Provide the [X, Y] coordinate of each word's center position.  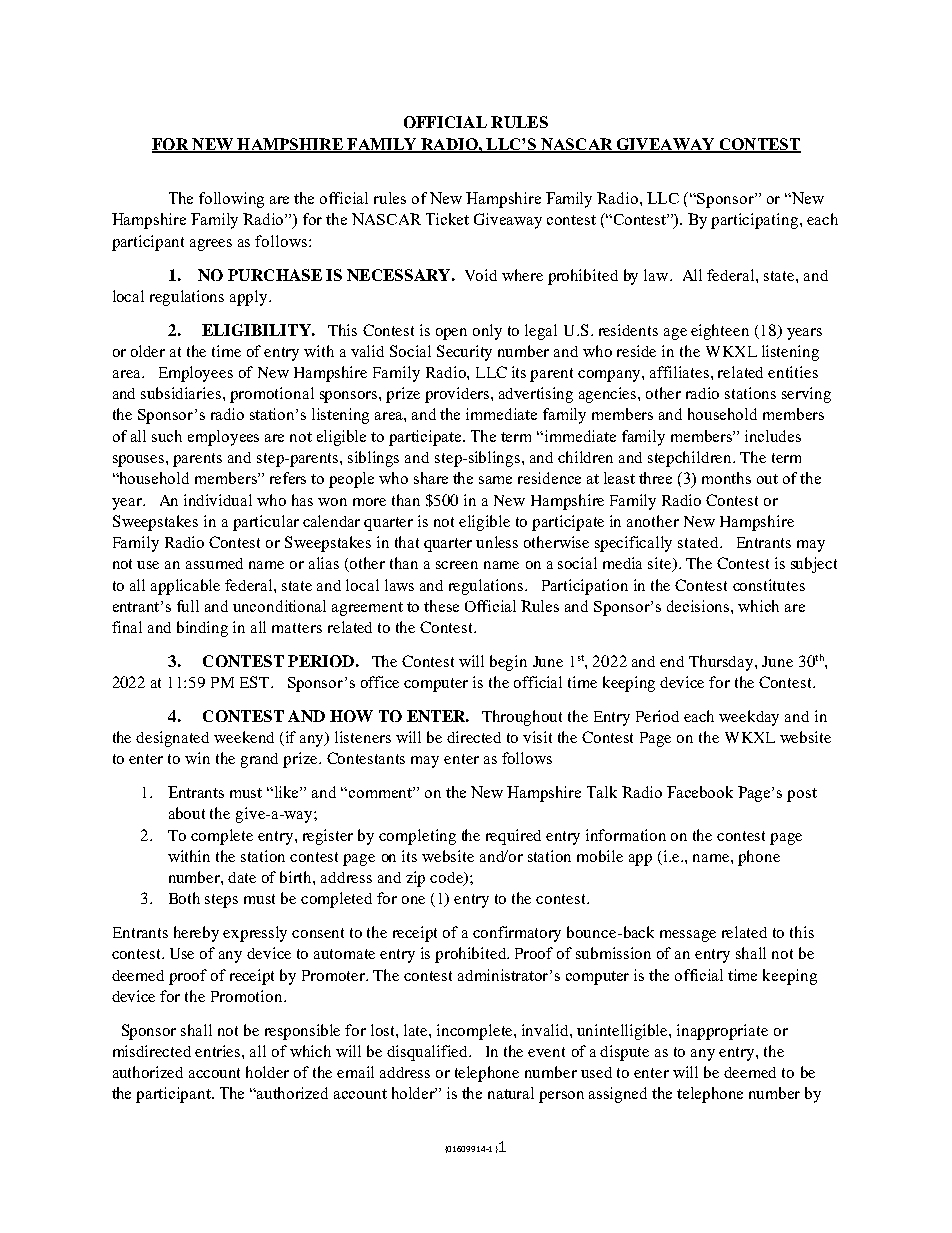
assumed [214, 563]
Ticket [447, 219]
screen [457, 565]
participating [756, 221]
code [448, 879]
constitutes [769, 585]
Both [184, 898]
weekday [749, 718]
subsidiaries [182, 393]
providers [458, 395]
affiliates [681, 372]
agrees [211, 245]
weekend [244, 737]
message [688, 936]
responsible [302, 1032]
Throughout [522, 718]
